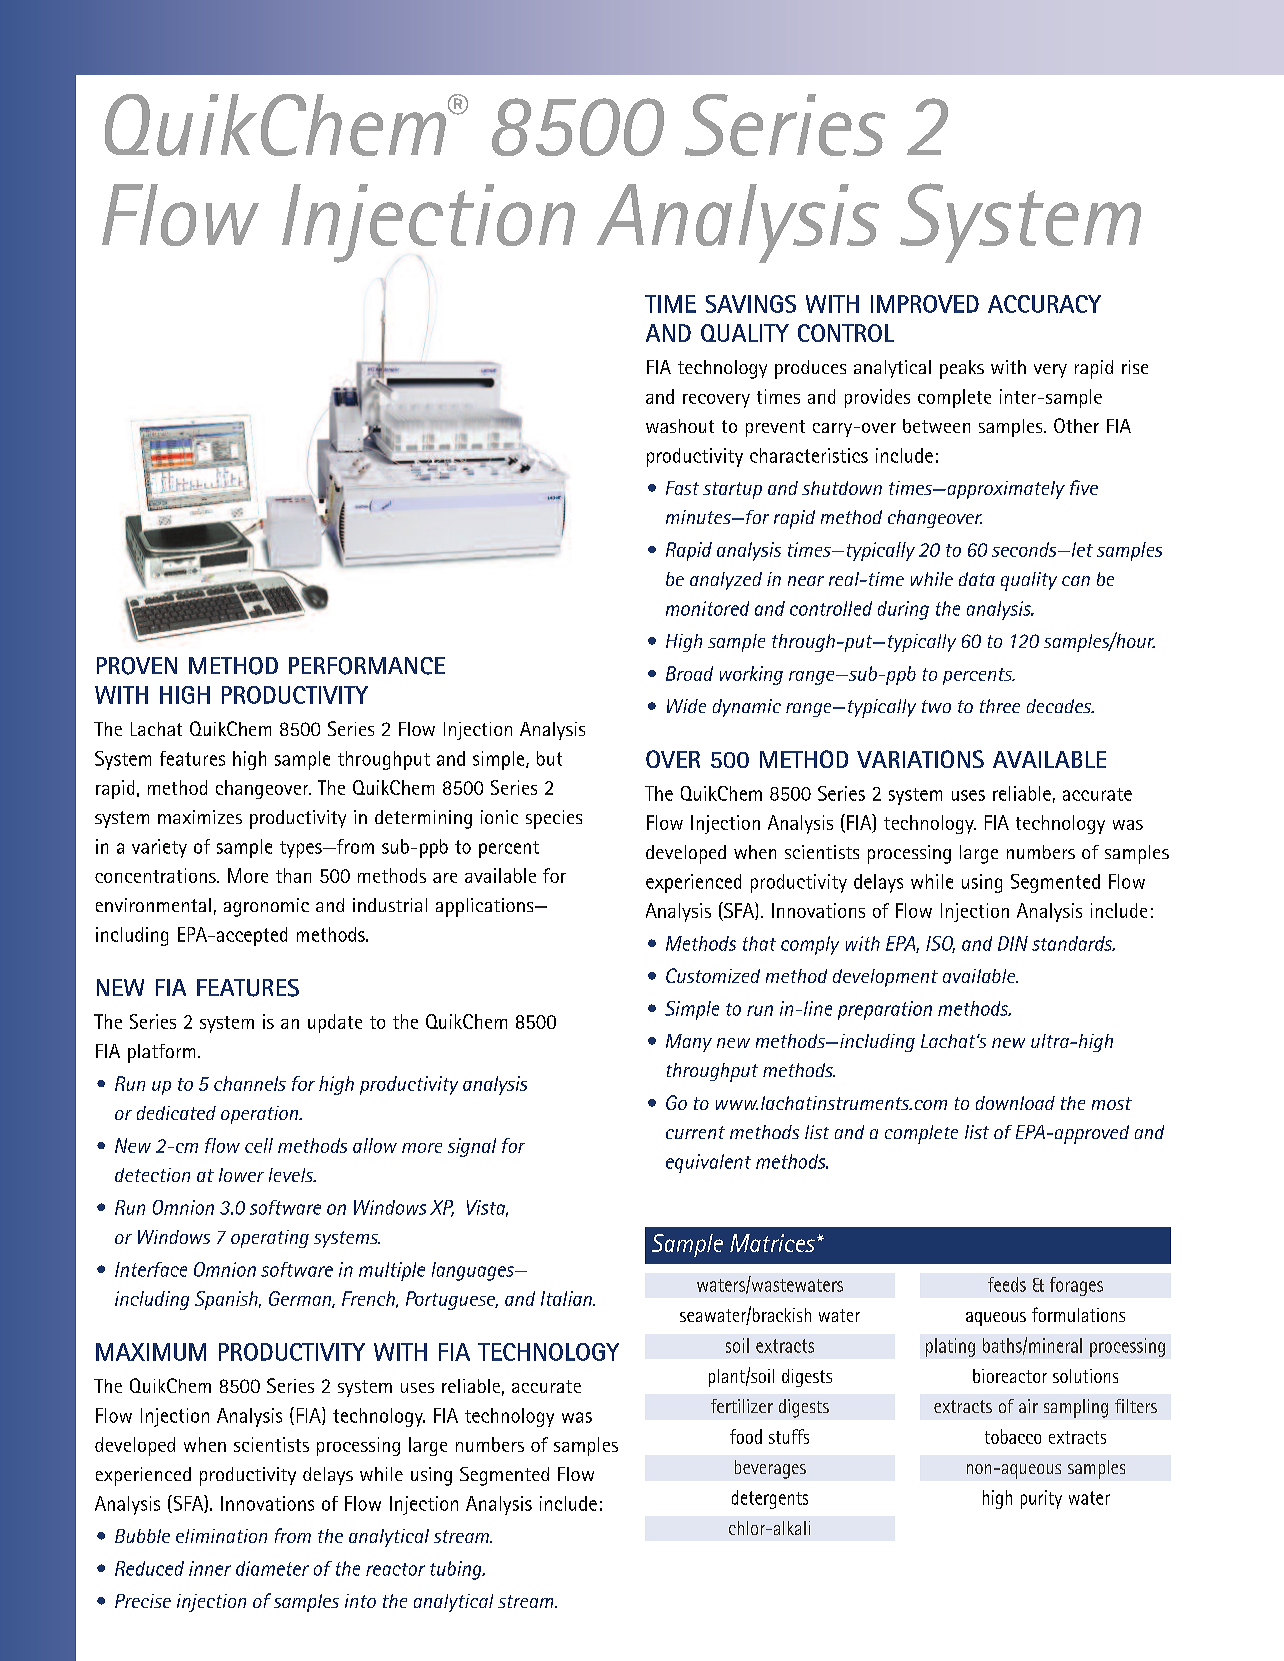  I want to click on ACCURACY, so click(1044, 304).
